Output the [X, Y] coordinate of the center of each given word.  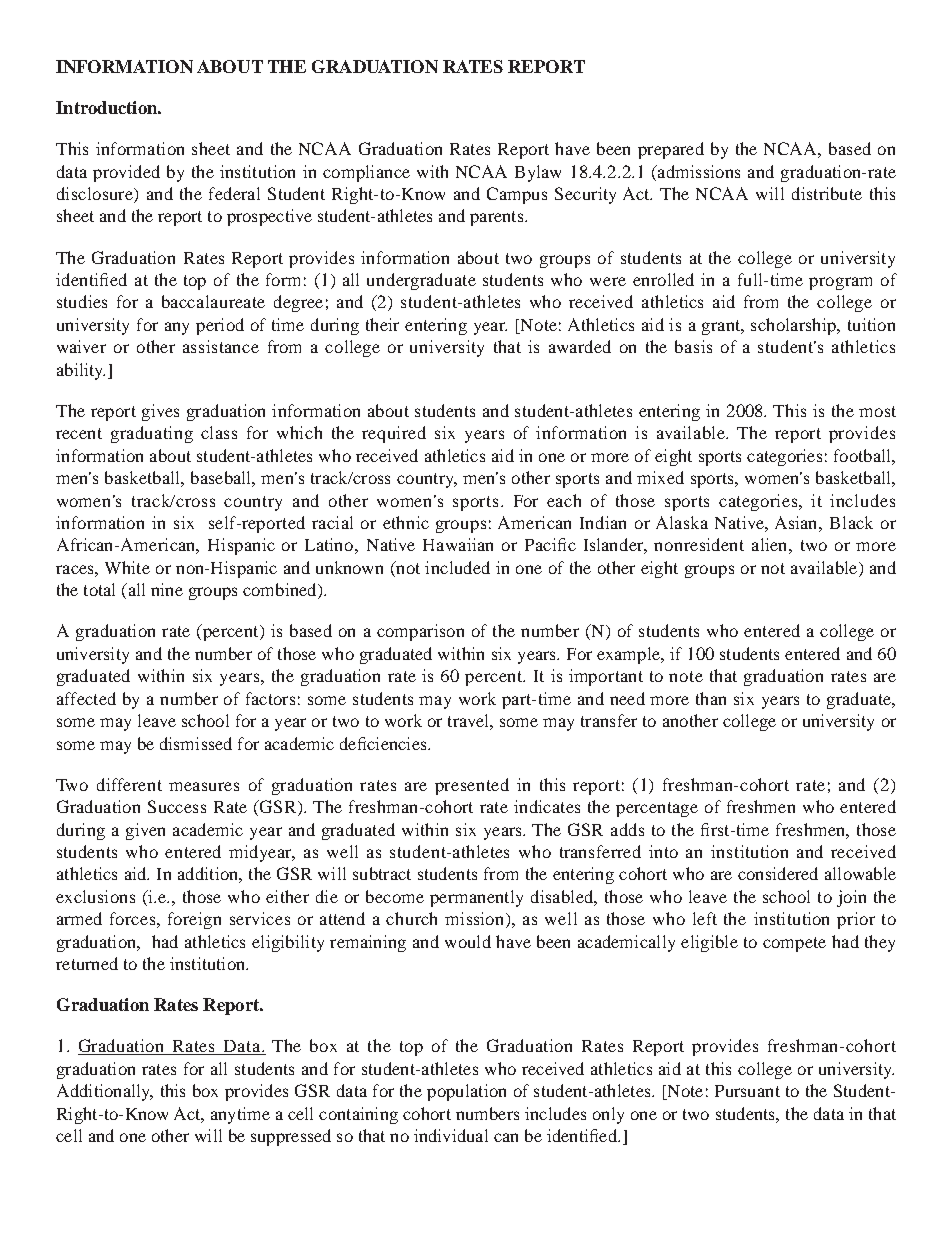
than [711, 698]
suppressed [291, 1137]
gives [160, 412]
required [394, 434]
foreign [194, 920]
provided [126, 173]
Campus [517, 195]
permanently [476, 898]
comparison [420, 632]
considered [778, 873]
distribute [827, 193]
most [877, 411]
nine [167, 589]
